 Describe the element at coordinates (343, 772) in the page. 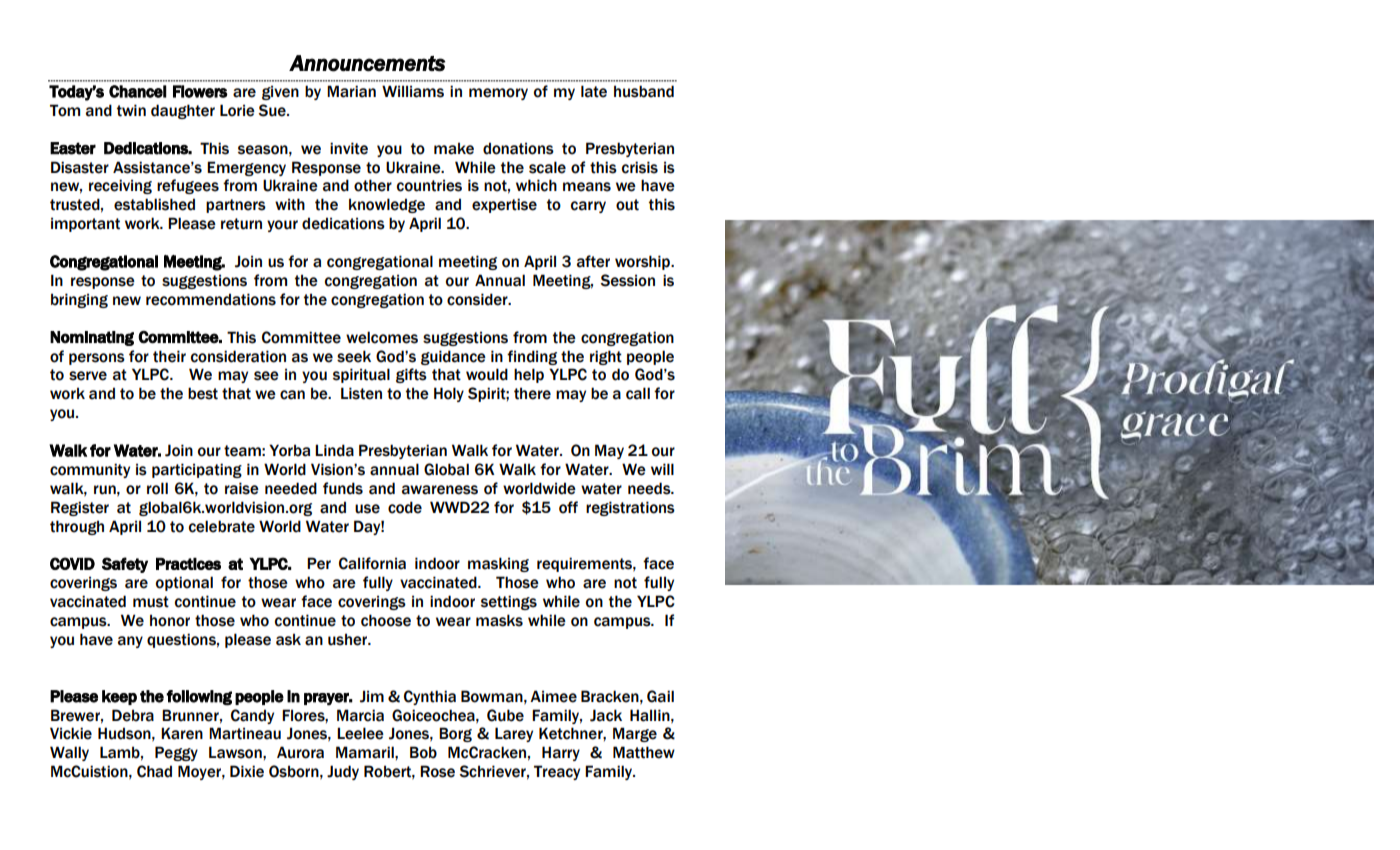

I see `Judy` at that location.
